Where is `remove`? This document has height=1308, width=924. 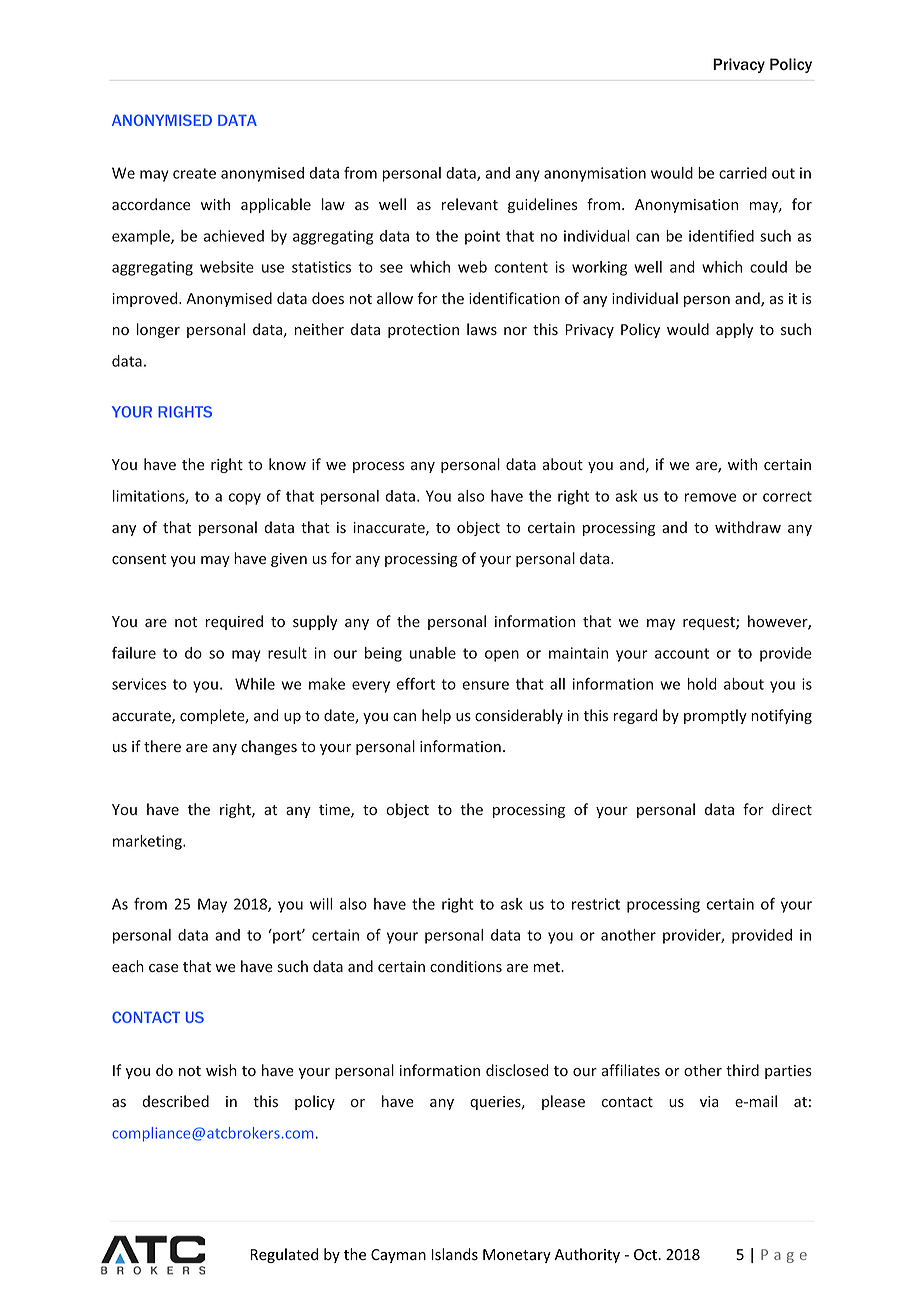
remove is located at coordinates (710, 497).
